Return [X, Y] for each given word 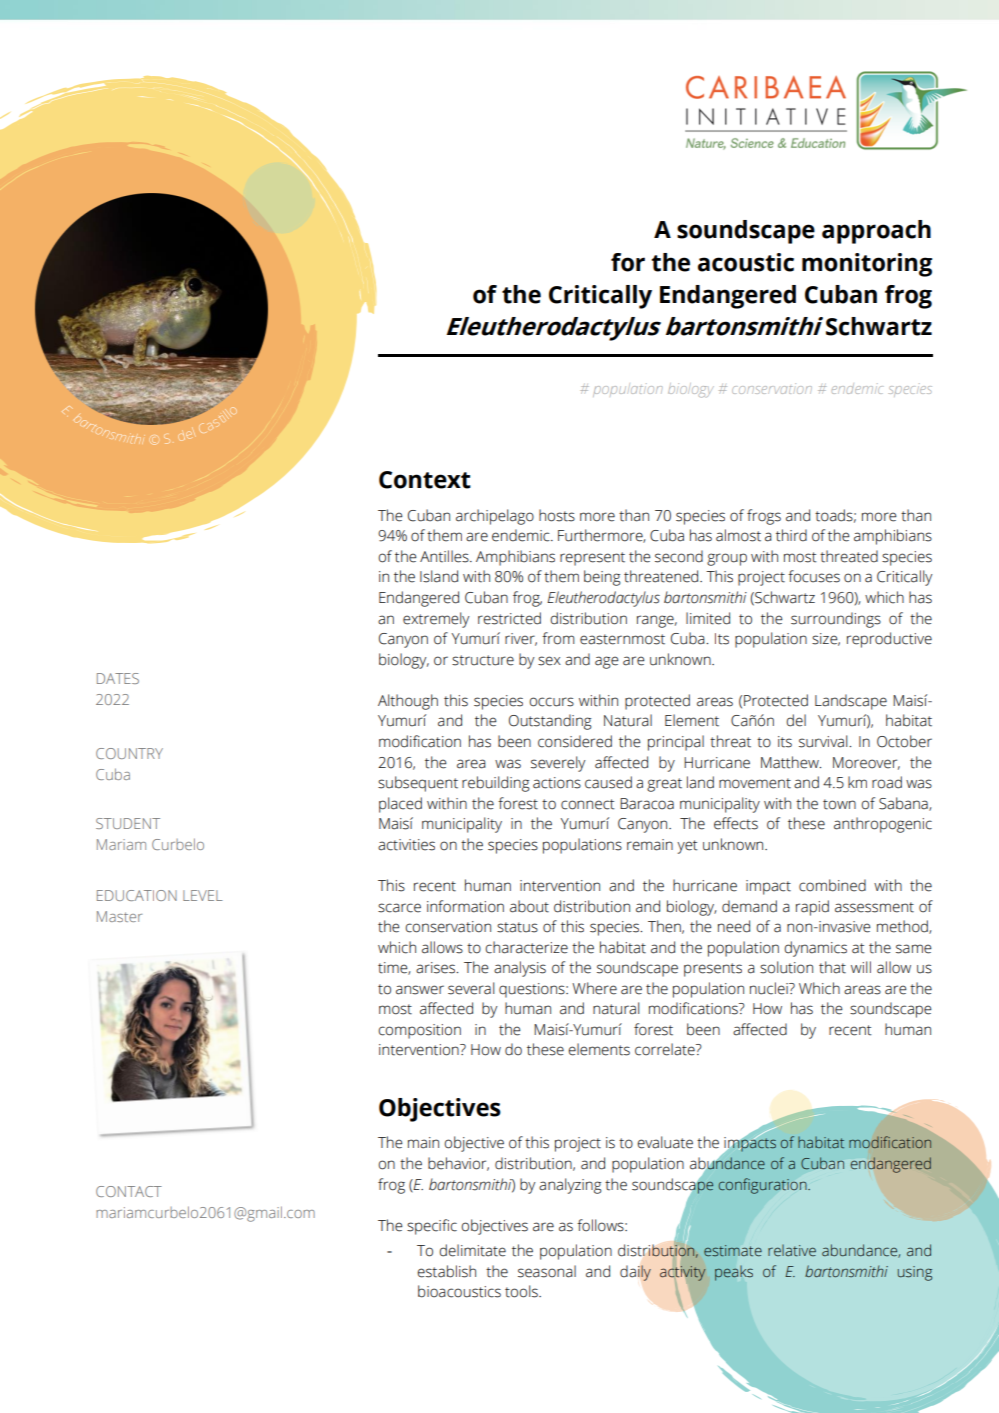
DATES [118, 678]
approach [876, 232]
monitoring [867, 265]
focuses [814, 576]
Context [425, 480]
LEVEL [203, 895]
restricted [509, 618]
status [517, 927]
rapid [812, 908]
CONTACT [129, 1191]
